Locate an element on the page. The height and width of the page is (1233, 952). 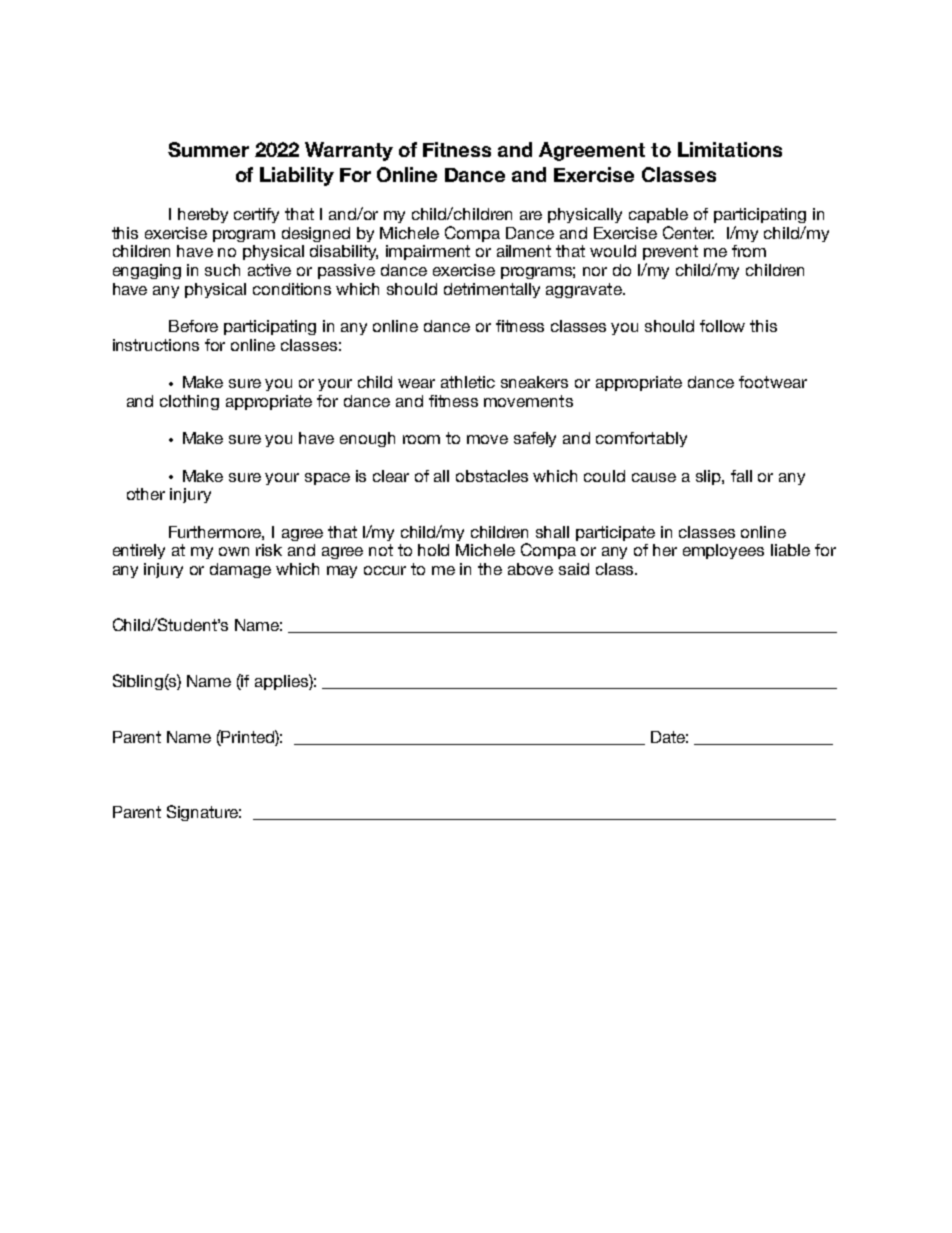
obstacles is located at coordinates (492, 476).
